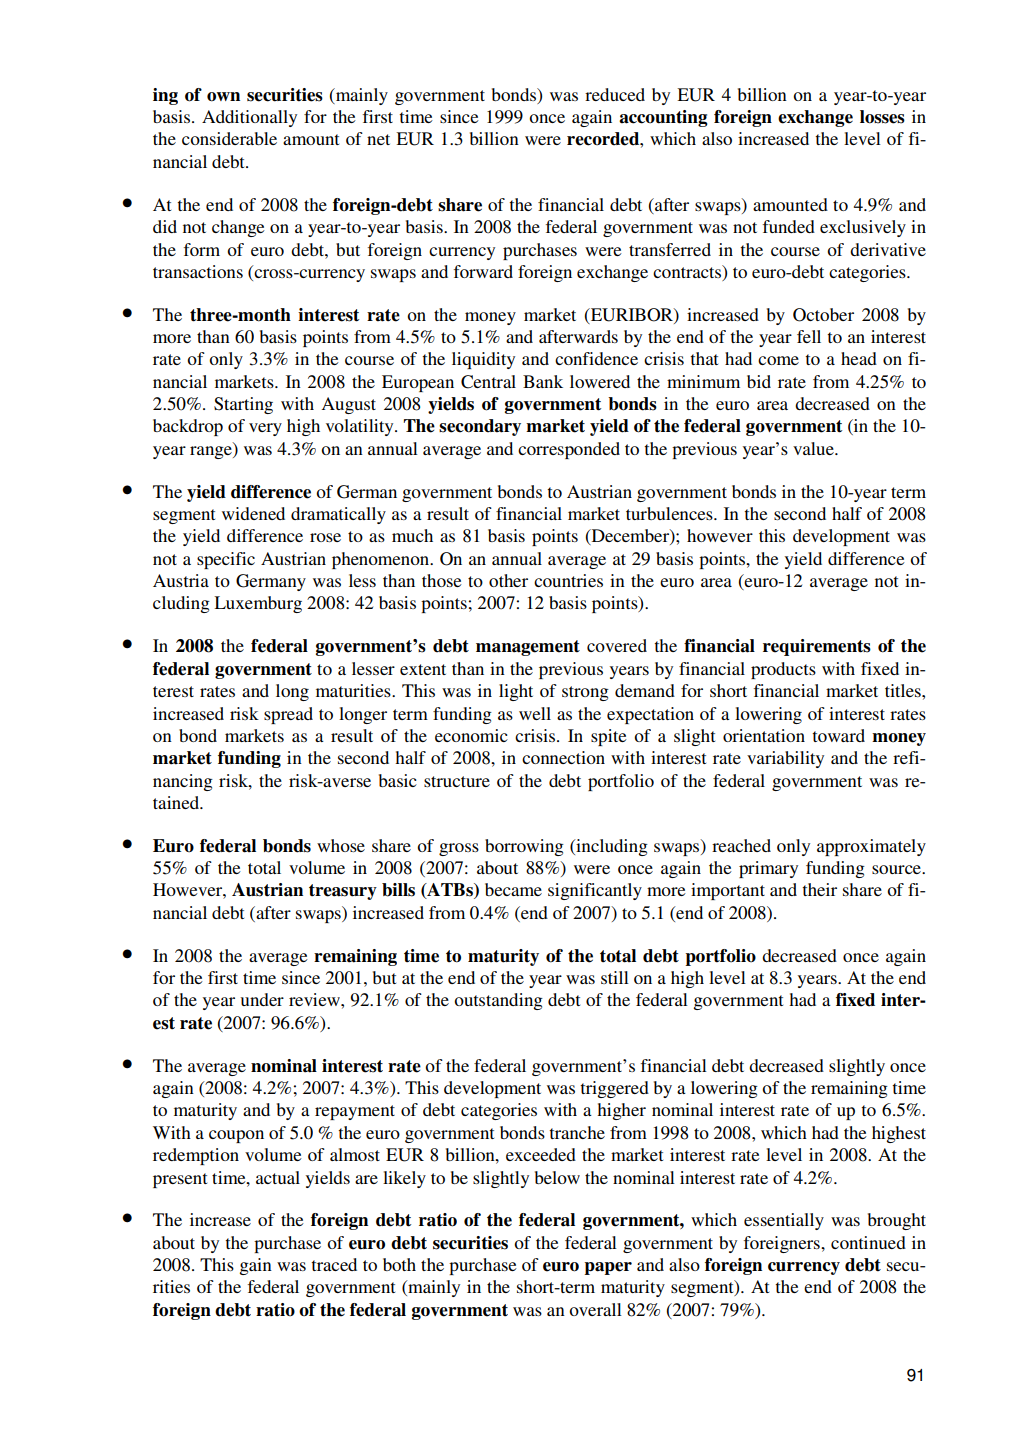 The width and height of the image is (1023, 1447). Describe the element at coordinates (288, 715) in the image. I see `spread` at that location.
